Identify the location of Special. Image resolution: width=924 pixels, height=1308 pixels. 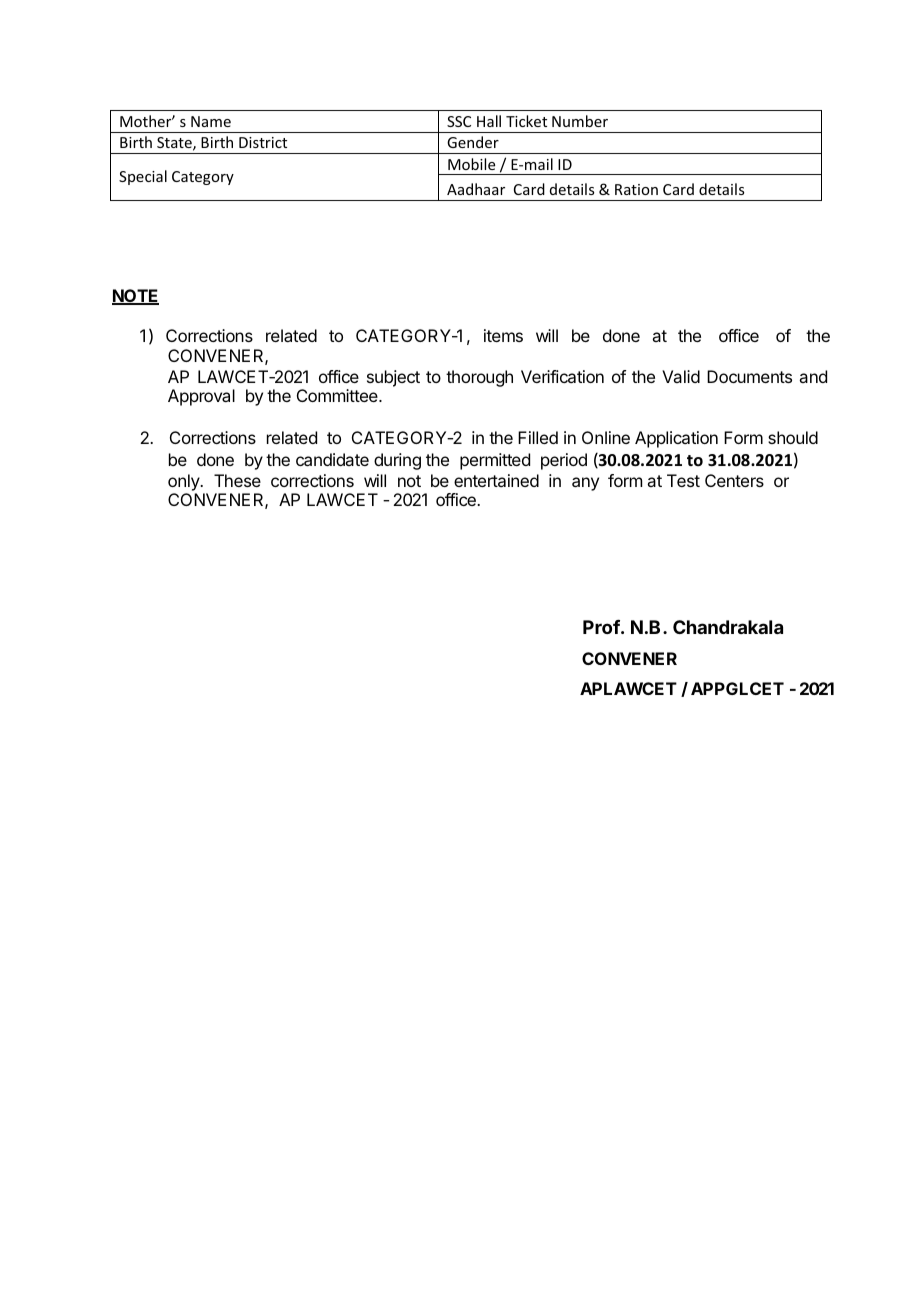
(143, 177).
